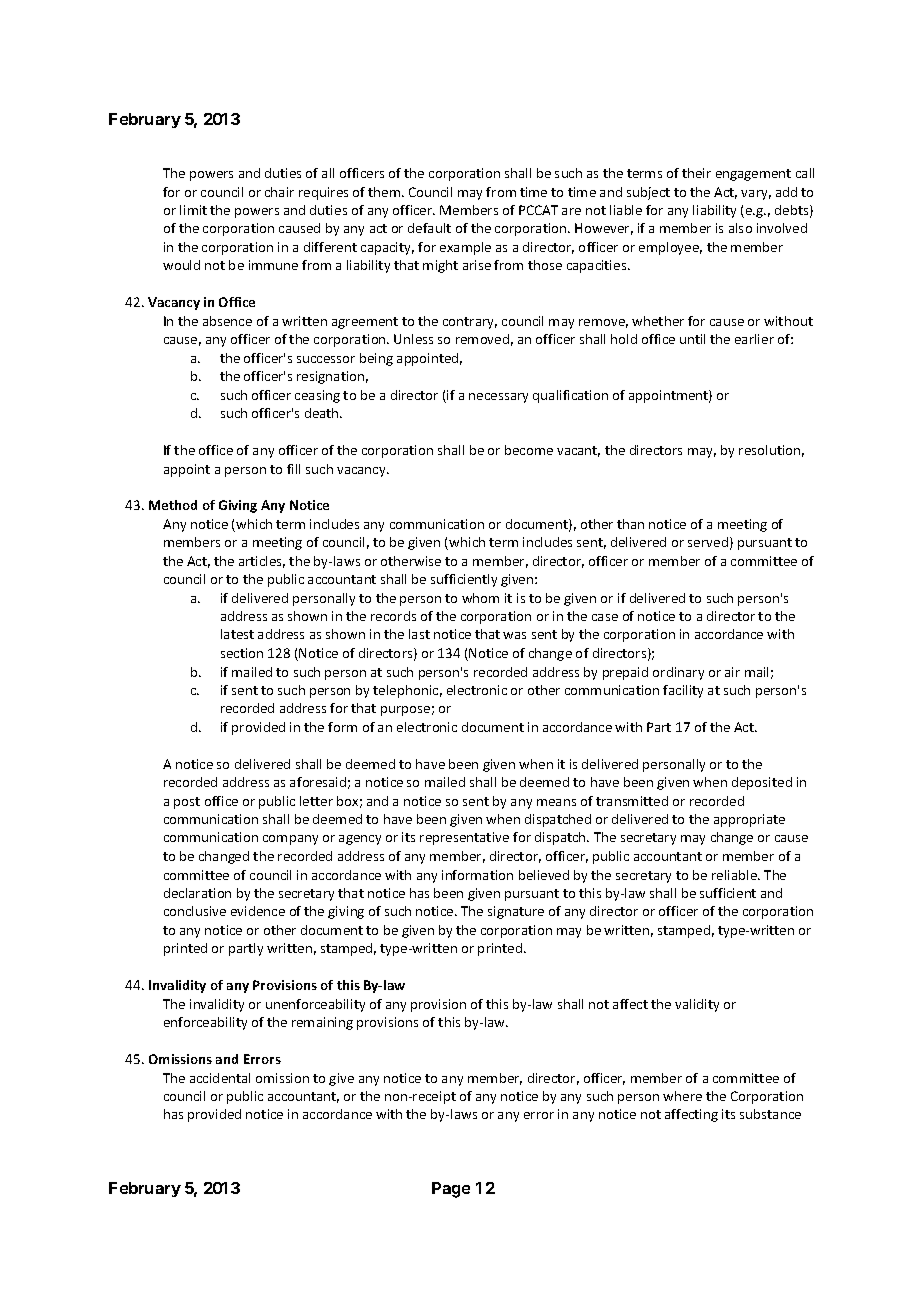 Image resolution: width=924 pixels, height=1308 pixels. I want to click on section, so click(242, 653).
